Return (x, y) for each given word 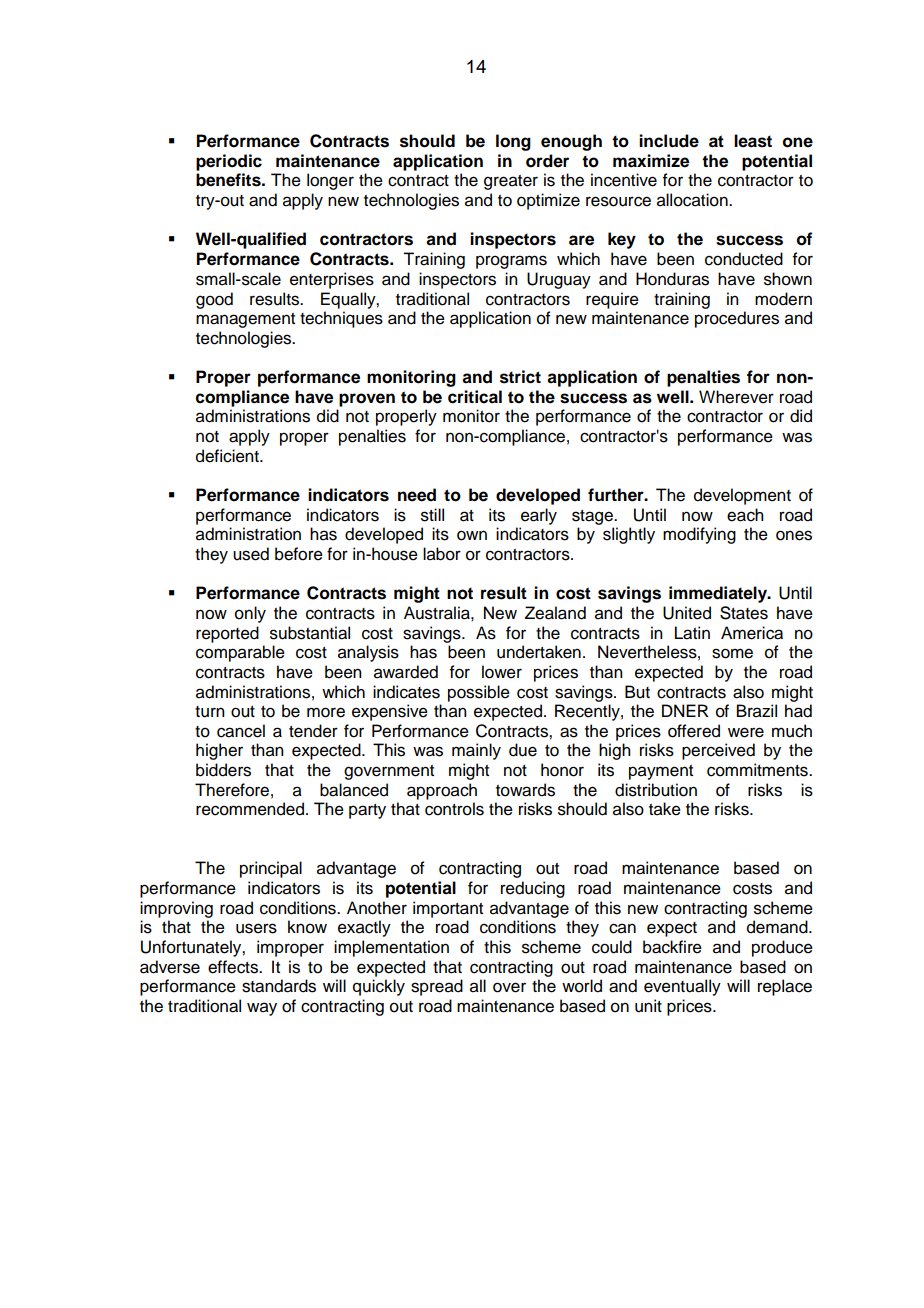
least (753, 141)
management (245, 320)
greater (511, 182)
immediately (719, 594)
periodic (229, 162)
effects (234, 967)
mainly (476, 751)
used (251, 554)
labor (442, 554)
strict (520, 377)
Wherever (736, 397)
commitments (758, 770)
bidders (223, 770)
